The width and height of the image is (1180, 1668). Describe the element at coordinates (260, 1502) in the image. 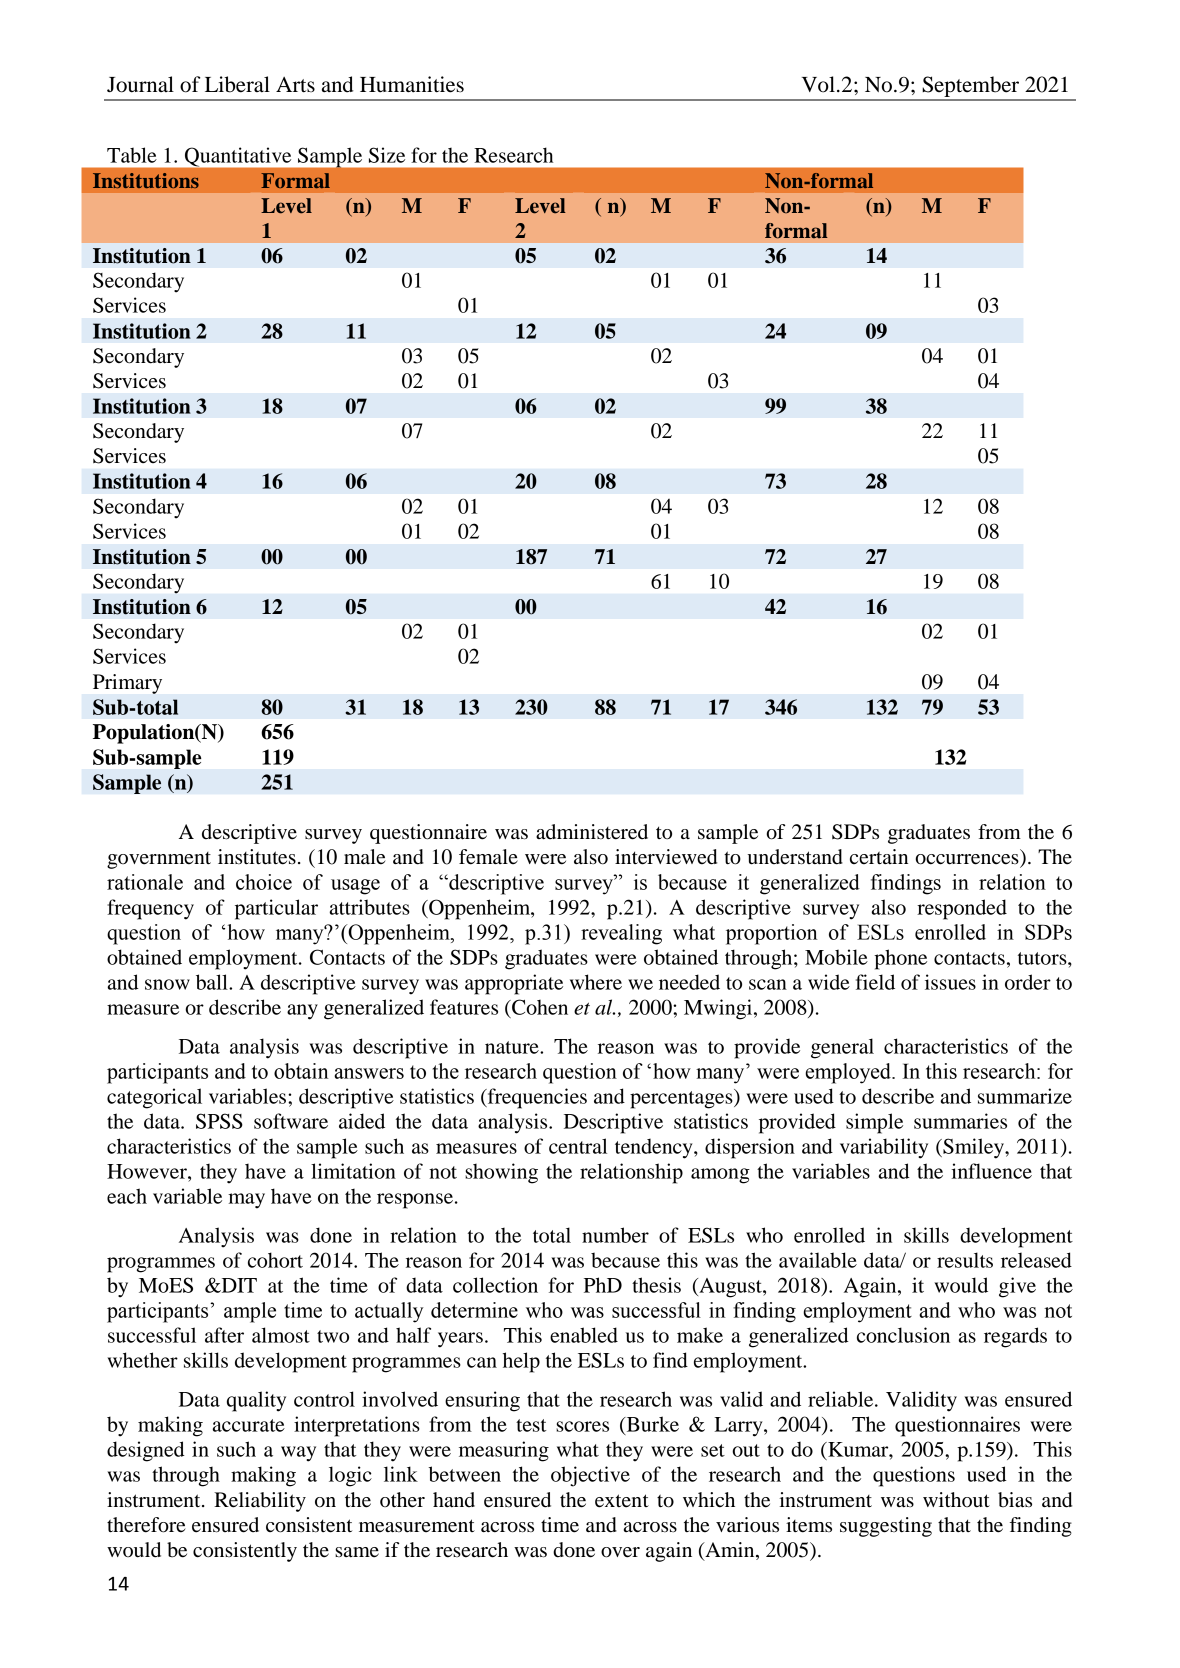

I see `Reliability` at that location.
